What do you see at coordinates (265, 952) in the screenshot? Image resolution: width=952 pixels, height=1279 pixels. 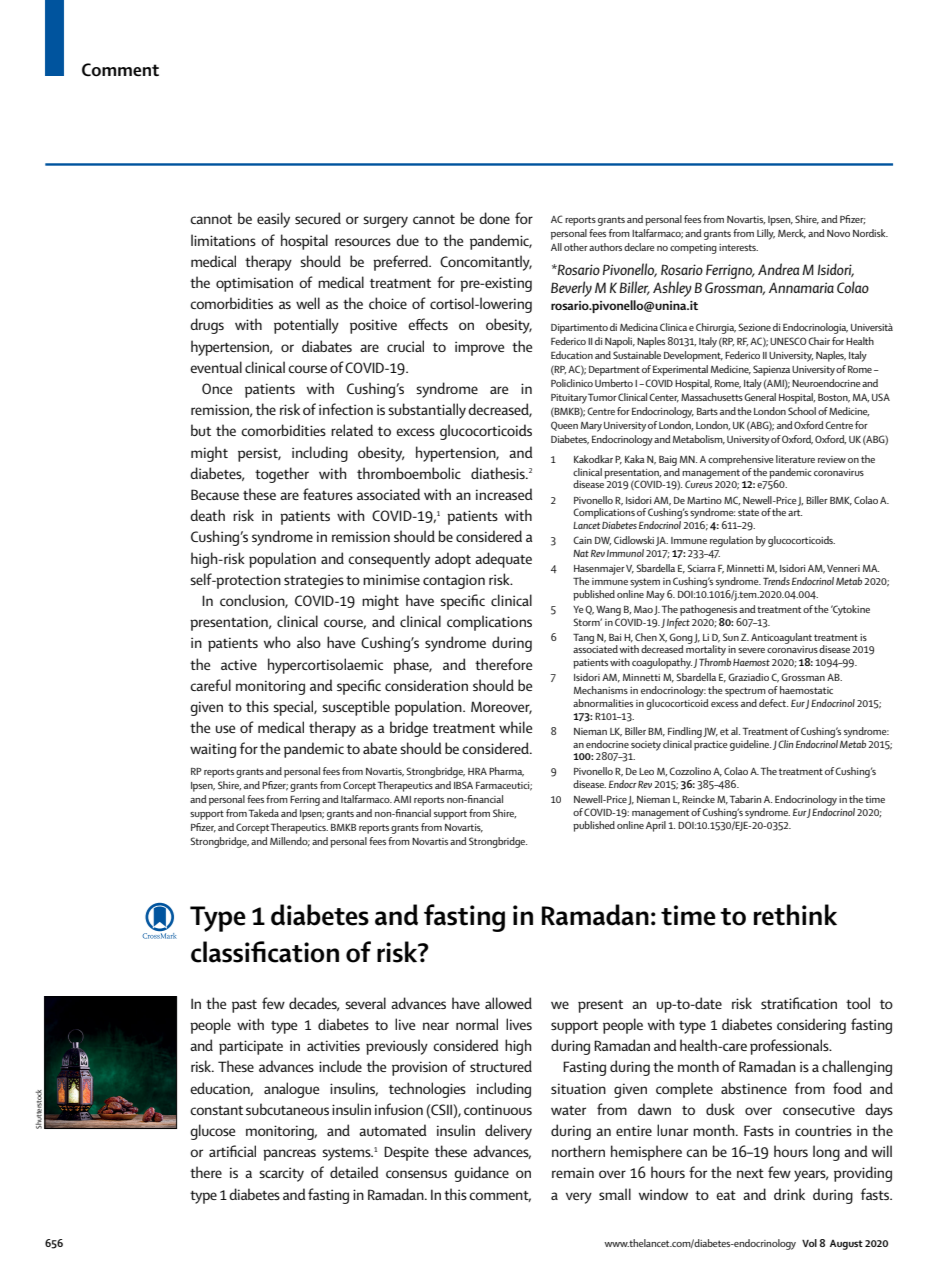 I see `classification` at bounding box center [265, 952].
